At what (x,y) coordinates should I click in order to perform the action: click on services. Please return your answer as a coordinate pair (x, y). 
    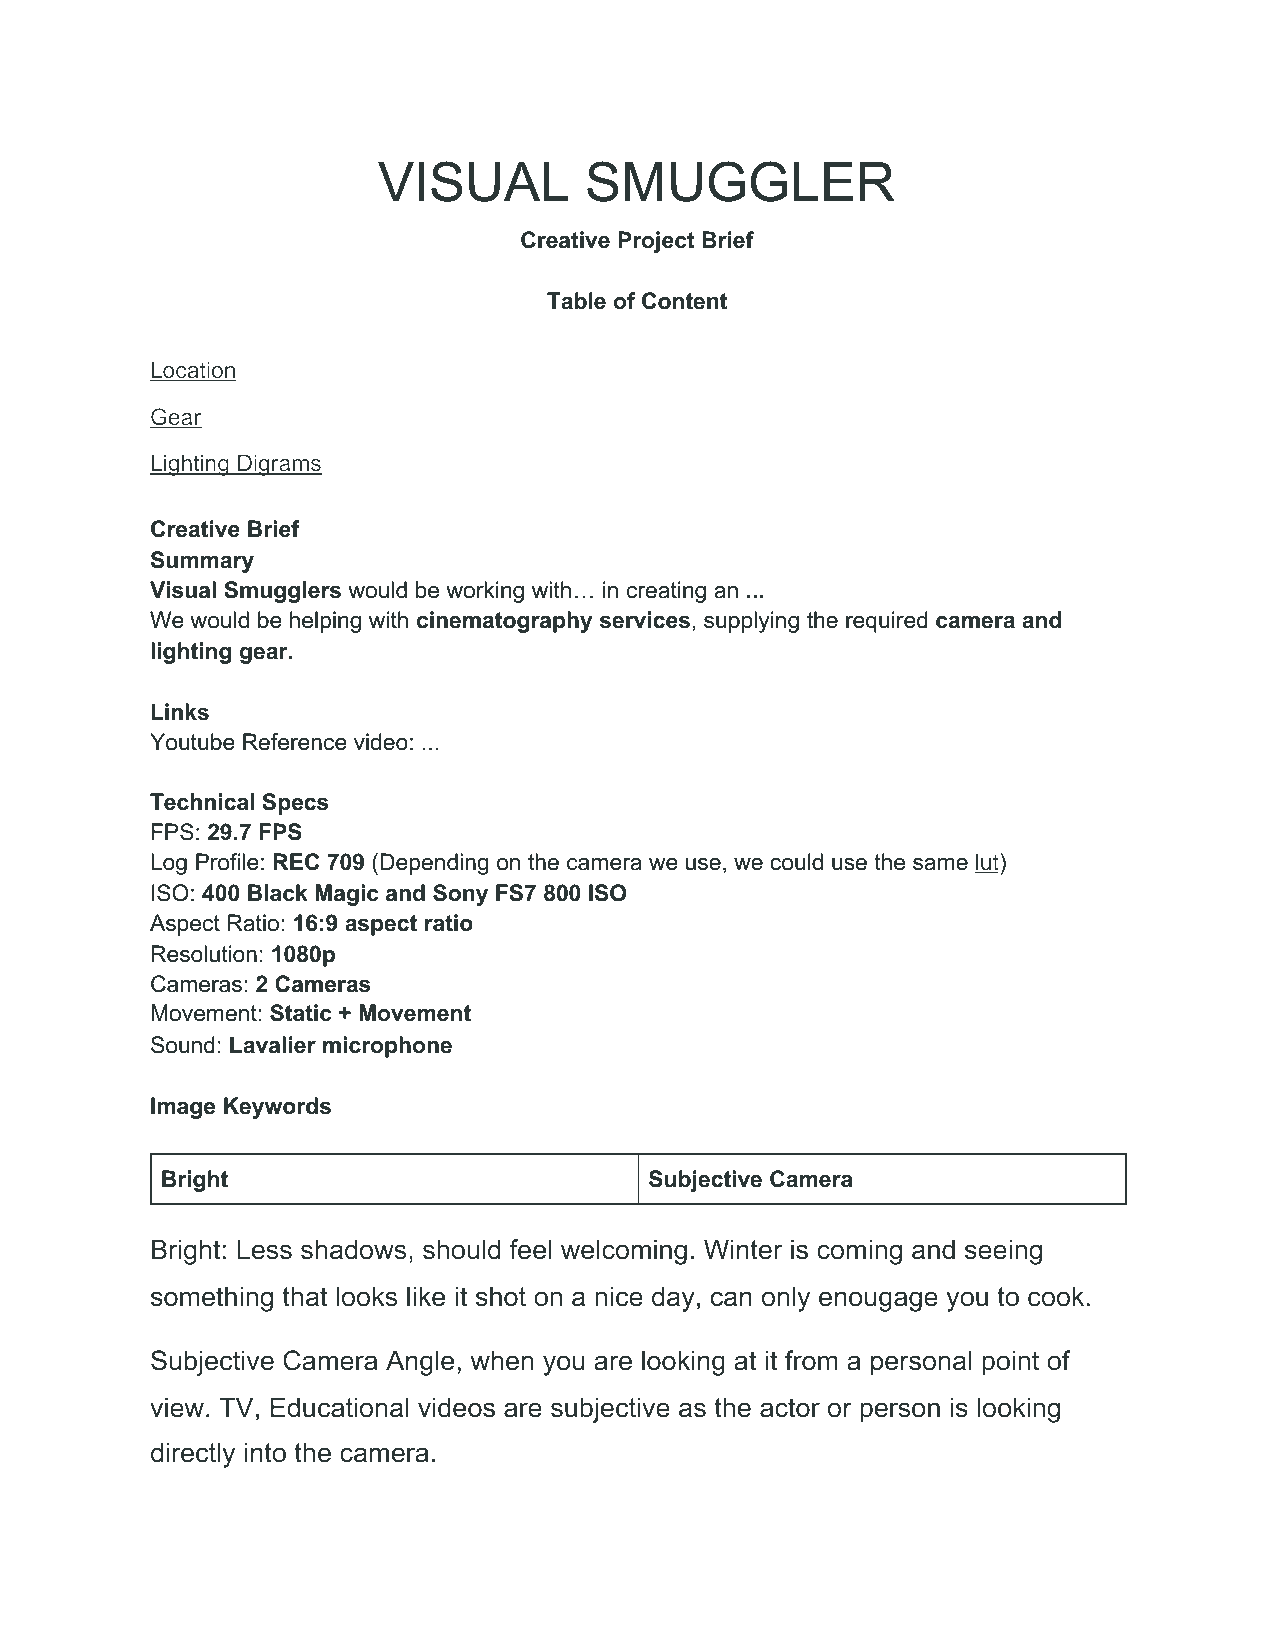
    Looking at the image, I should click on (645, 620).
